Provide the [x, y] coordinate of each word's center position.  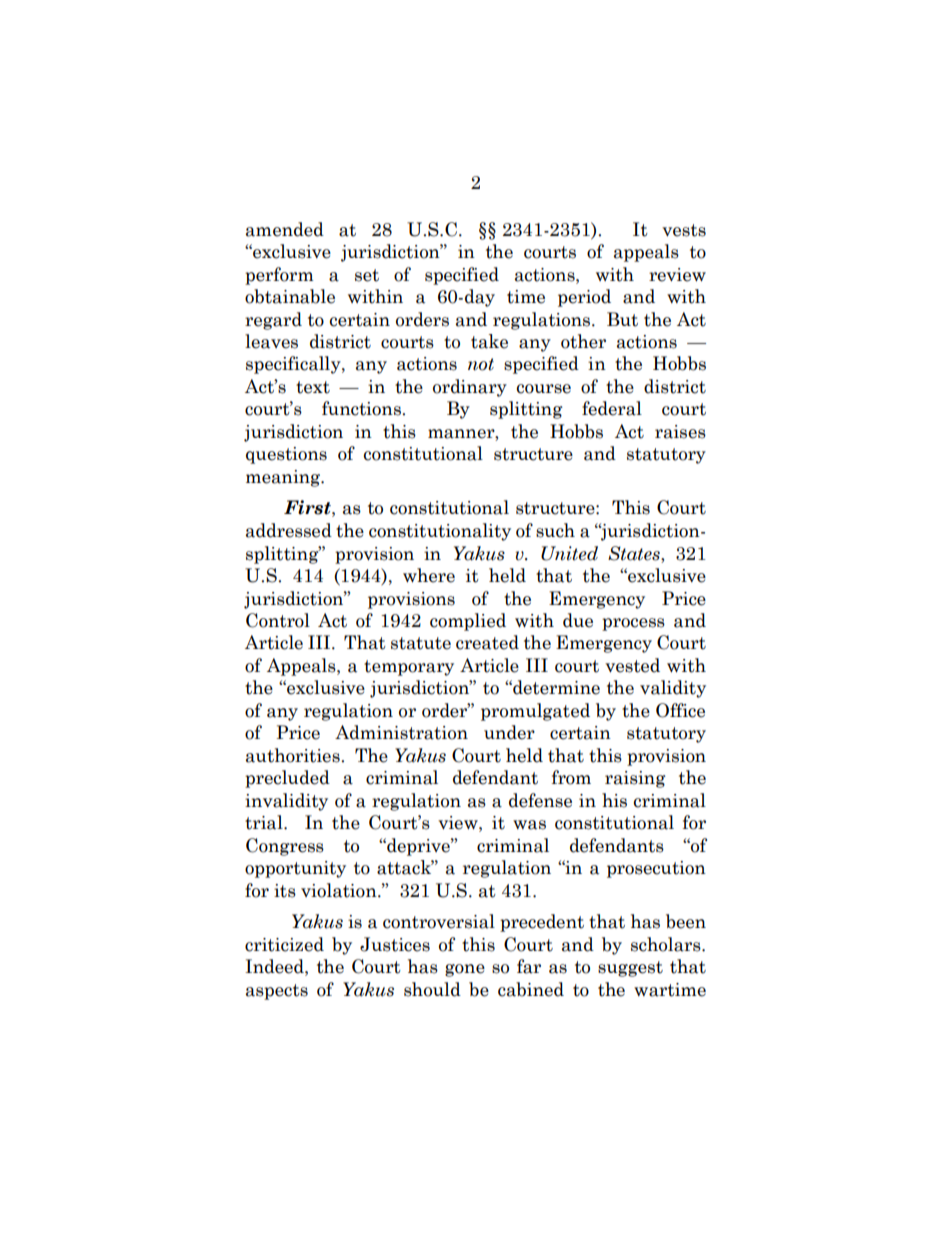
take [489, 341]
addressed [289, 530]
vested [632, 665]
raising [635, 779]
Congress [285, 847]
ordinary [470, 388]
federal [612, 408]
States [635, 553]
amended [285, 229]
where [429, 575]
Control [278, 620]
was [529, 825]
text [313, 387]
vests [684, 230]
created [487, 642]
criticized [284, 944]
